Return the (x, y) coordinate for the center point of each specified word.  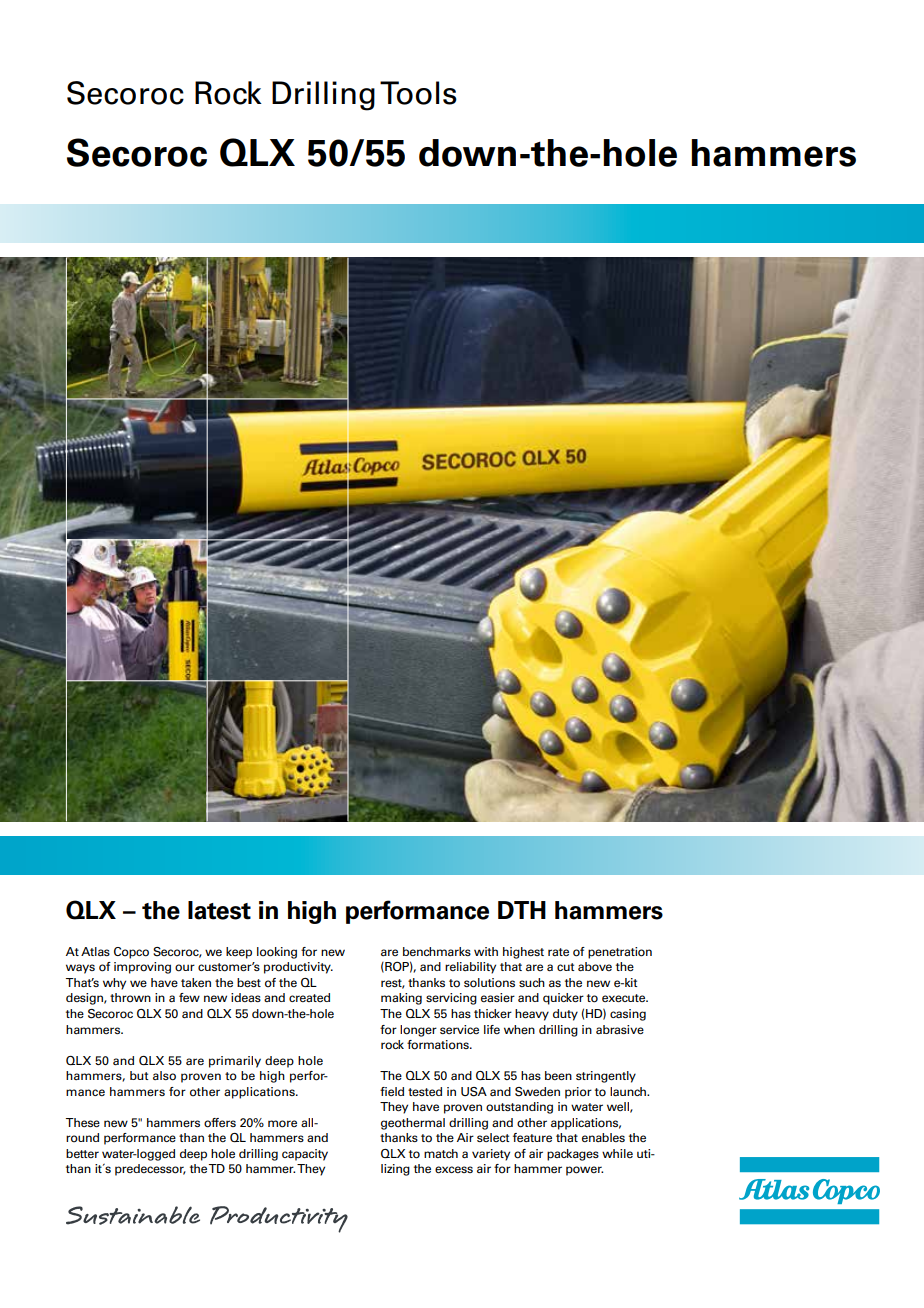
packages (573, 1155)
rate (558, 952)
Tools (418, 93)
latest (219, 910)
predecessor (150, 1170)
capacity (305, 1155)
